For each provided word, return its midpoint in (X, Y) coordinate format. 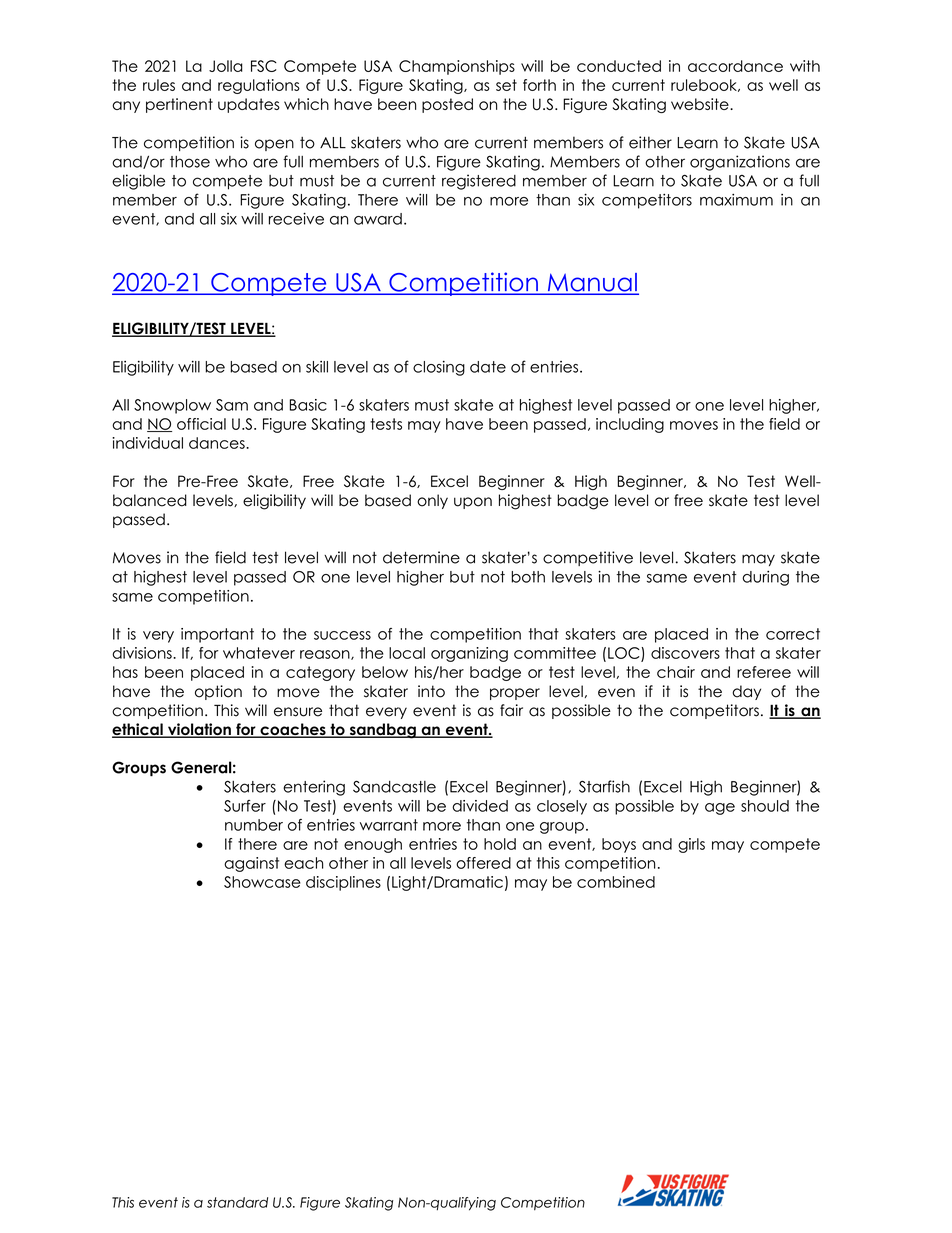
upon (473, 503)
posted (447, 105)
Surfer (245, 806)
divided (480, 806)
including (630, 425)
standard (237, 1202)
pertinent (179, 105)
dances (218, 443)
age (720, 809)
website (701, 104)
